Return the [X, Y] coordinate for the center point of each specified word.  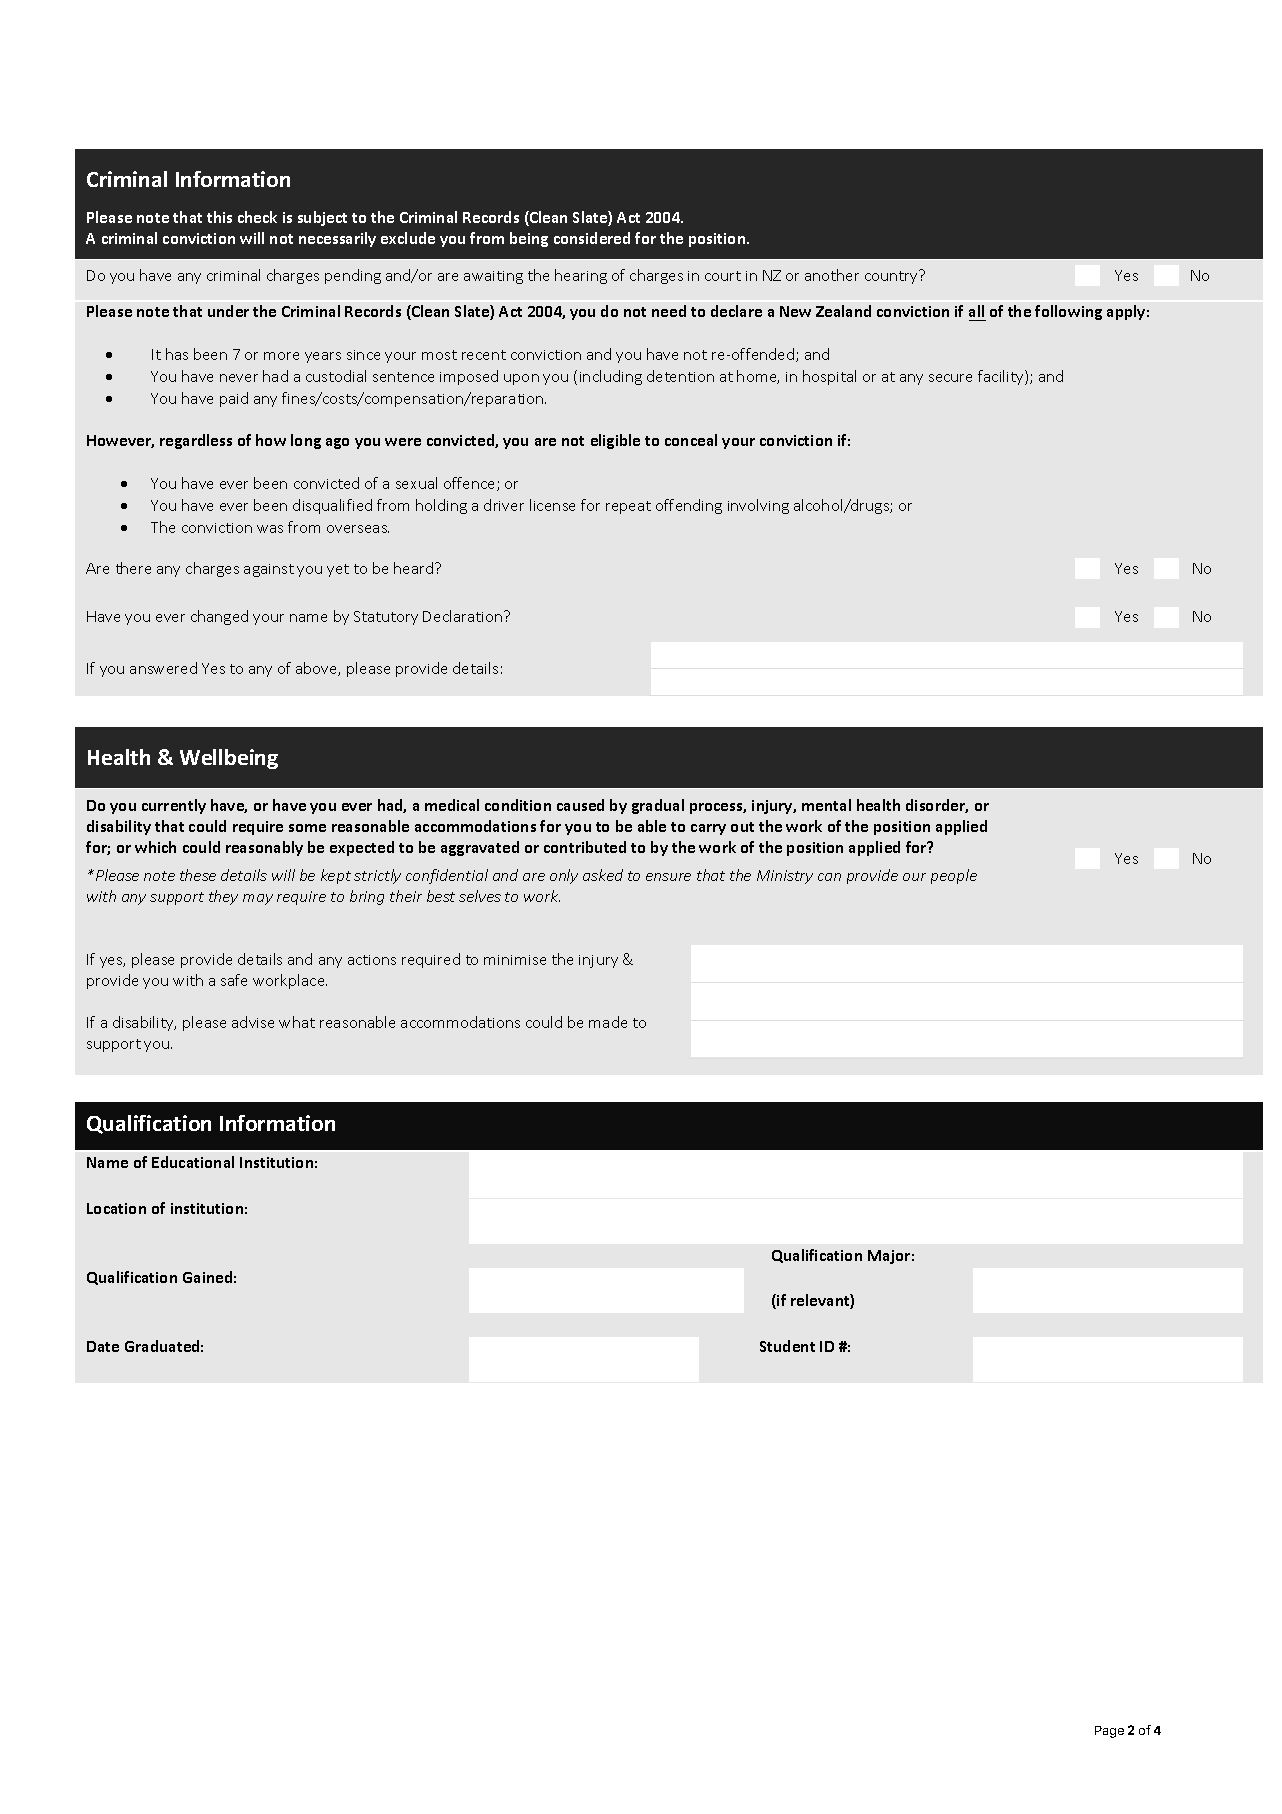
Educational [193, 1162]
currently [174, 806]
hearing [581, 276]
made [608, 1022]
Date [103, 1346]
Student [787, 1346]
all [976, 311]
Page [1109, 1732]
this [219, 217]
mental [826, 805]
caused [580, 805]
